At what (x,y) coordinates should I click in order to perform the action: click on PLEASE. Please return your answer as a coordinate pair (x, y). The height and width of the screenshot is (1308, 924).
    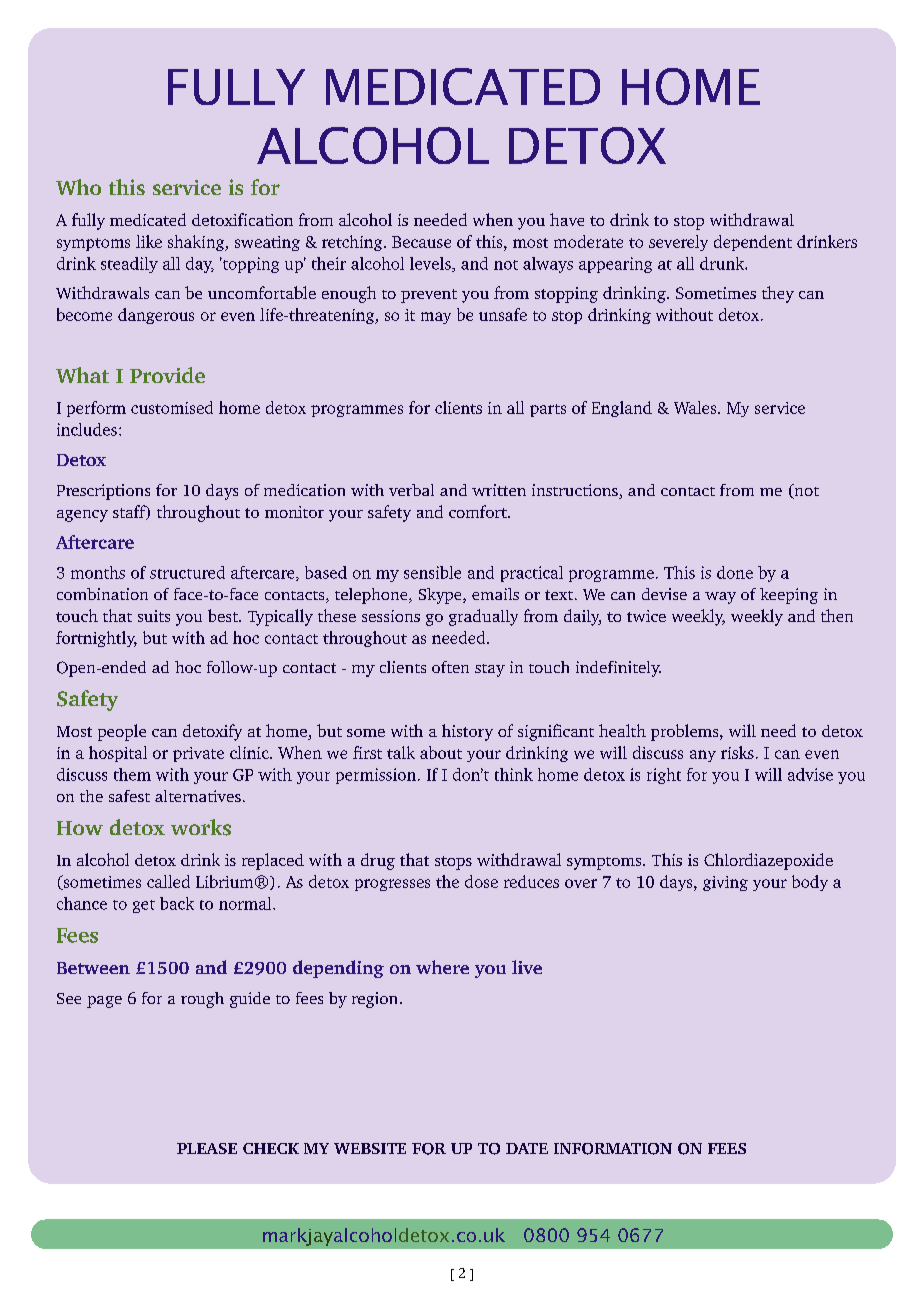
    Looking at the image, I should click on (207, 1148).
